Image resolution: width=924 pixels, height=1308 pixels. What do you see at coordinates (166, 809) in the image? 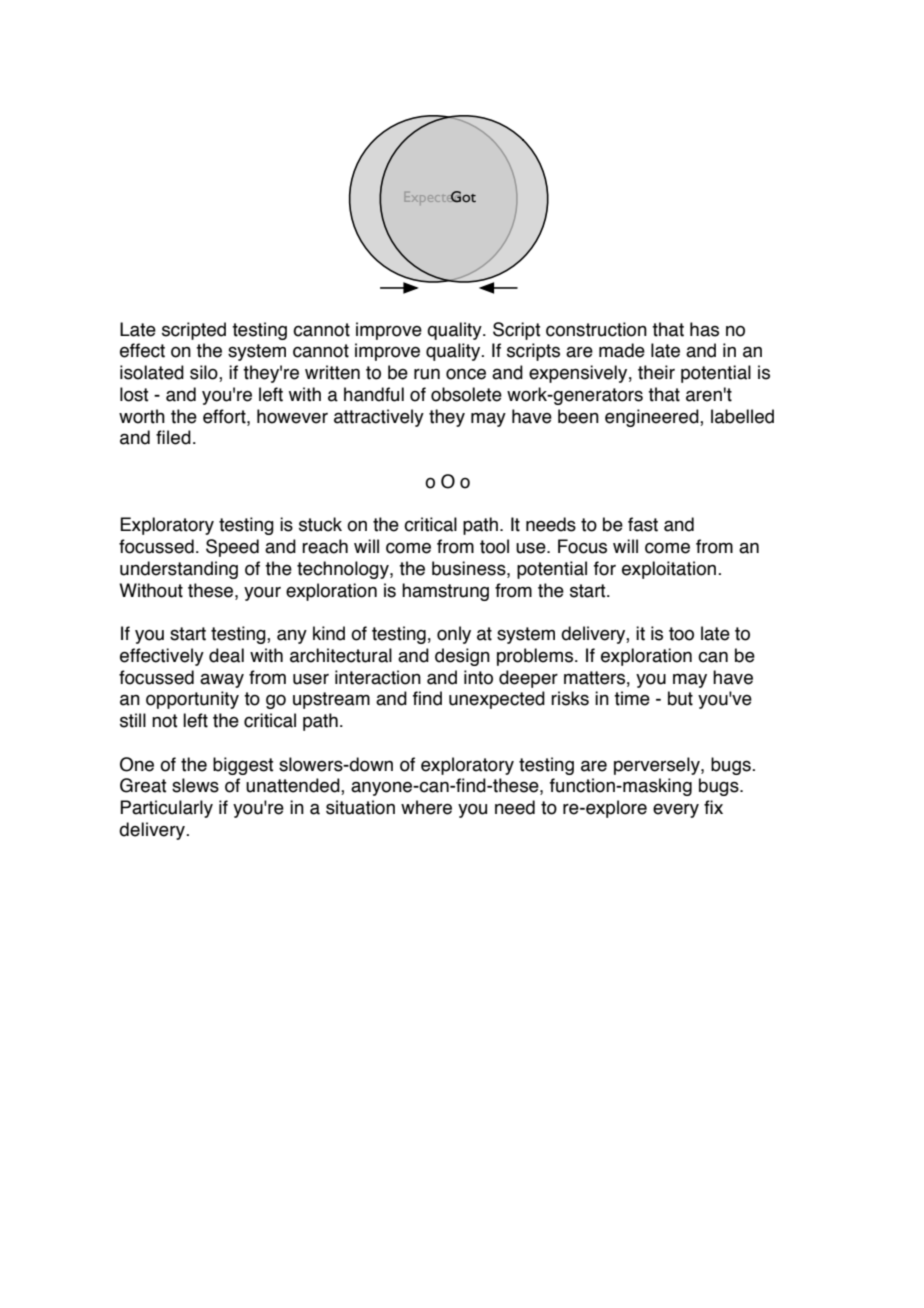
I see `Particularly` at bounding box center [166, 809].
